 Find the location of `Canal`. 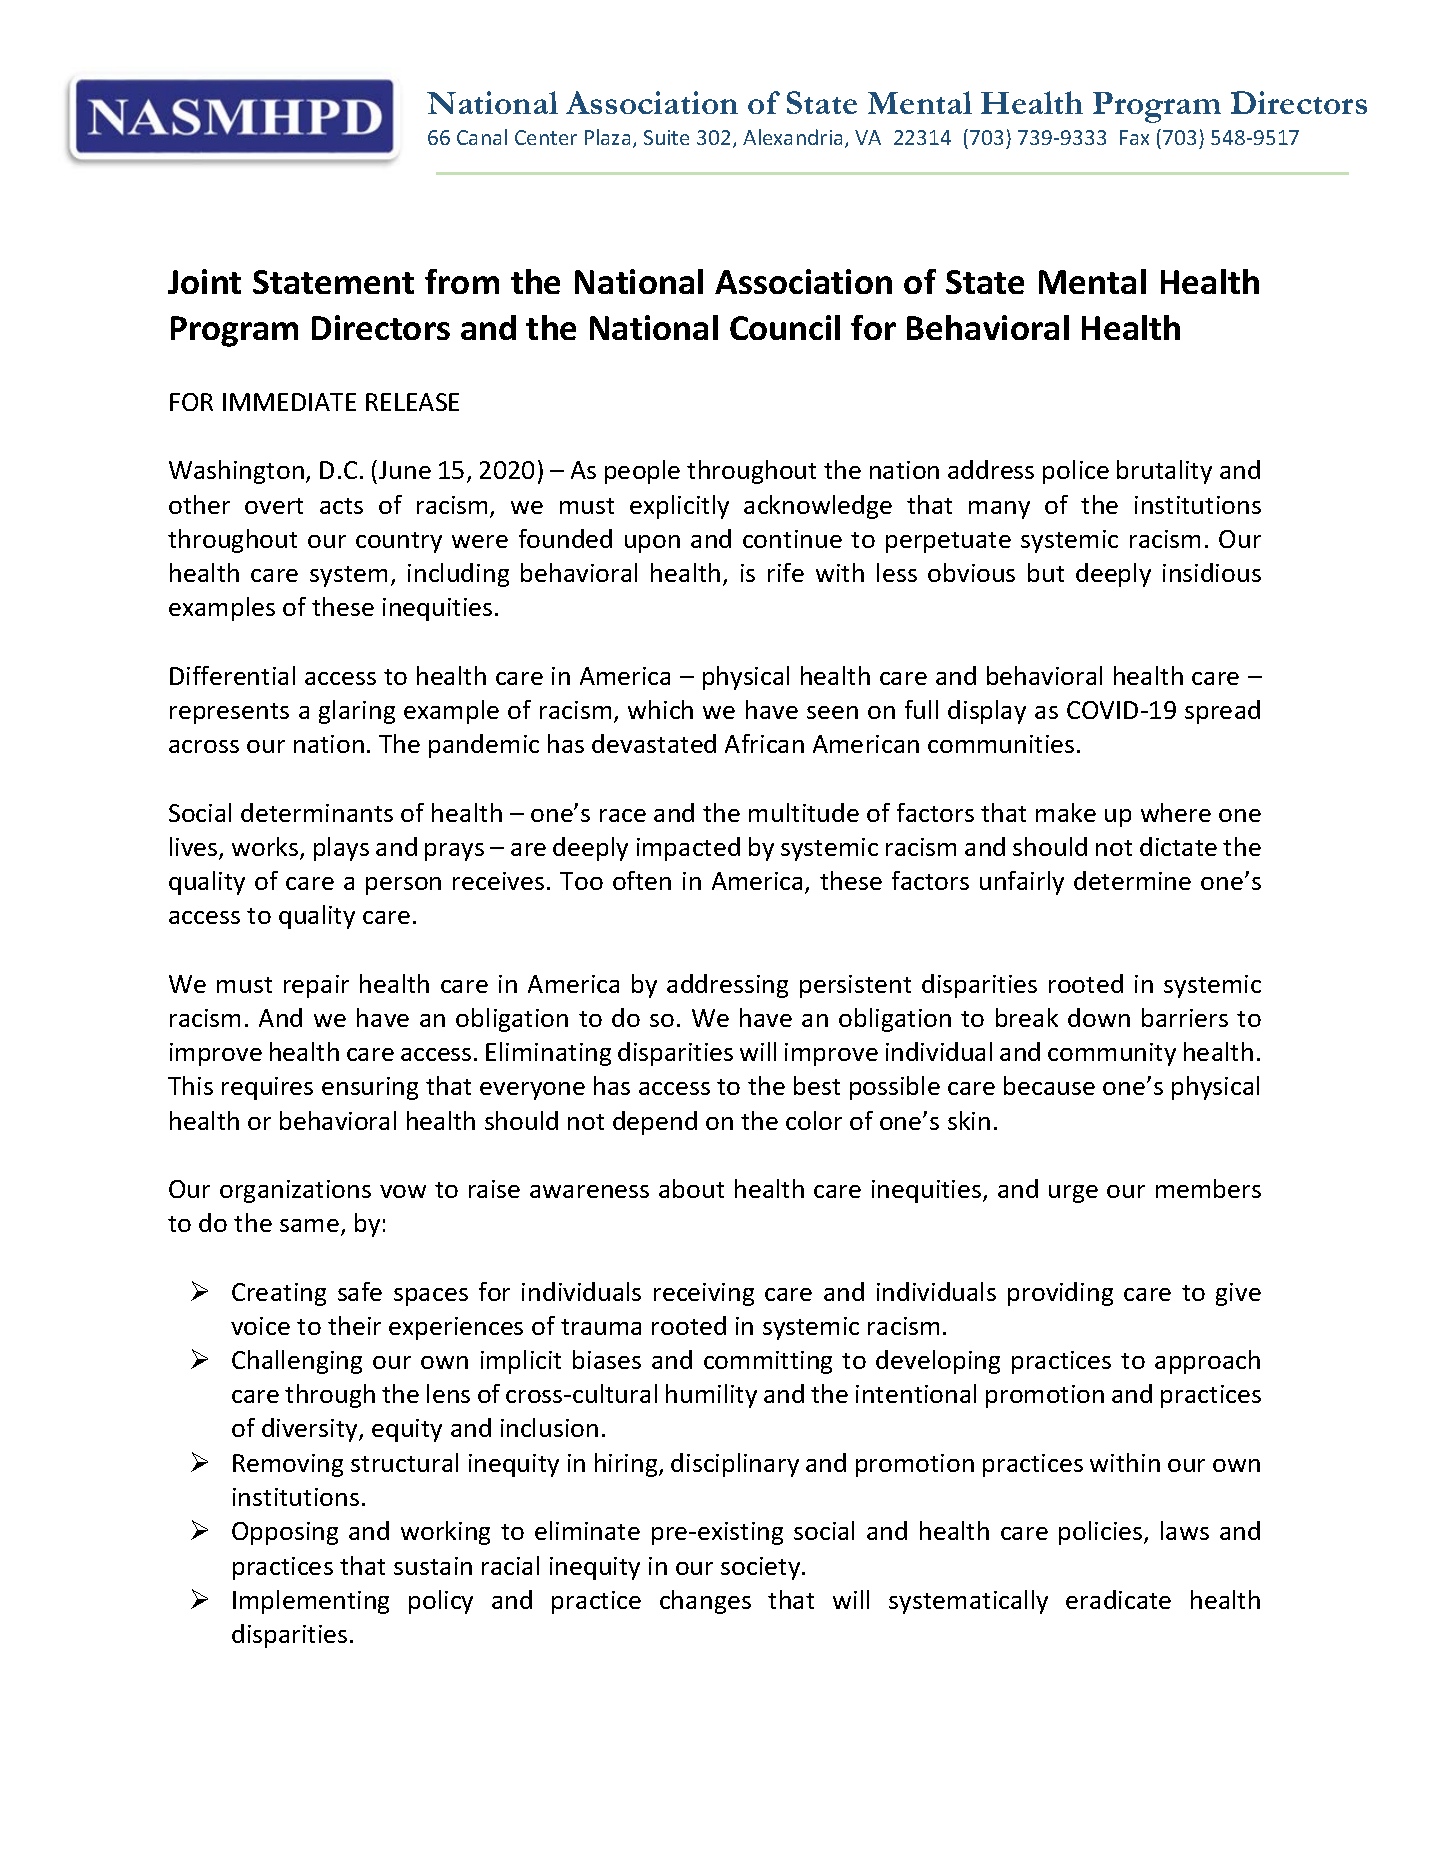

Canal is located at coordinates (482, 137).
